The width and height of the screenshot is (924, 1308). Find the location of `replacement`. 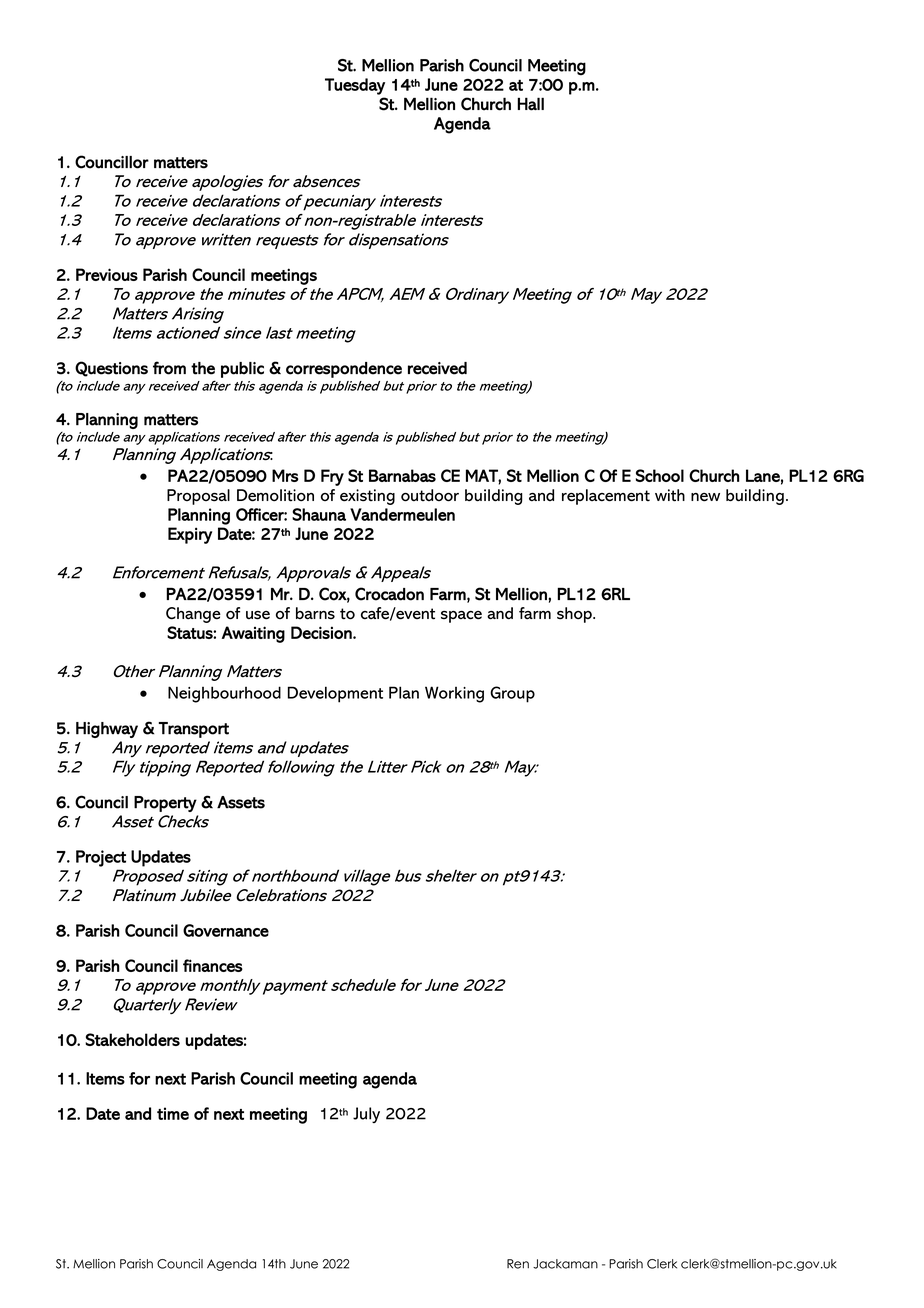

replacement is located at coordinates (606, 497).
